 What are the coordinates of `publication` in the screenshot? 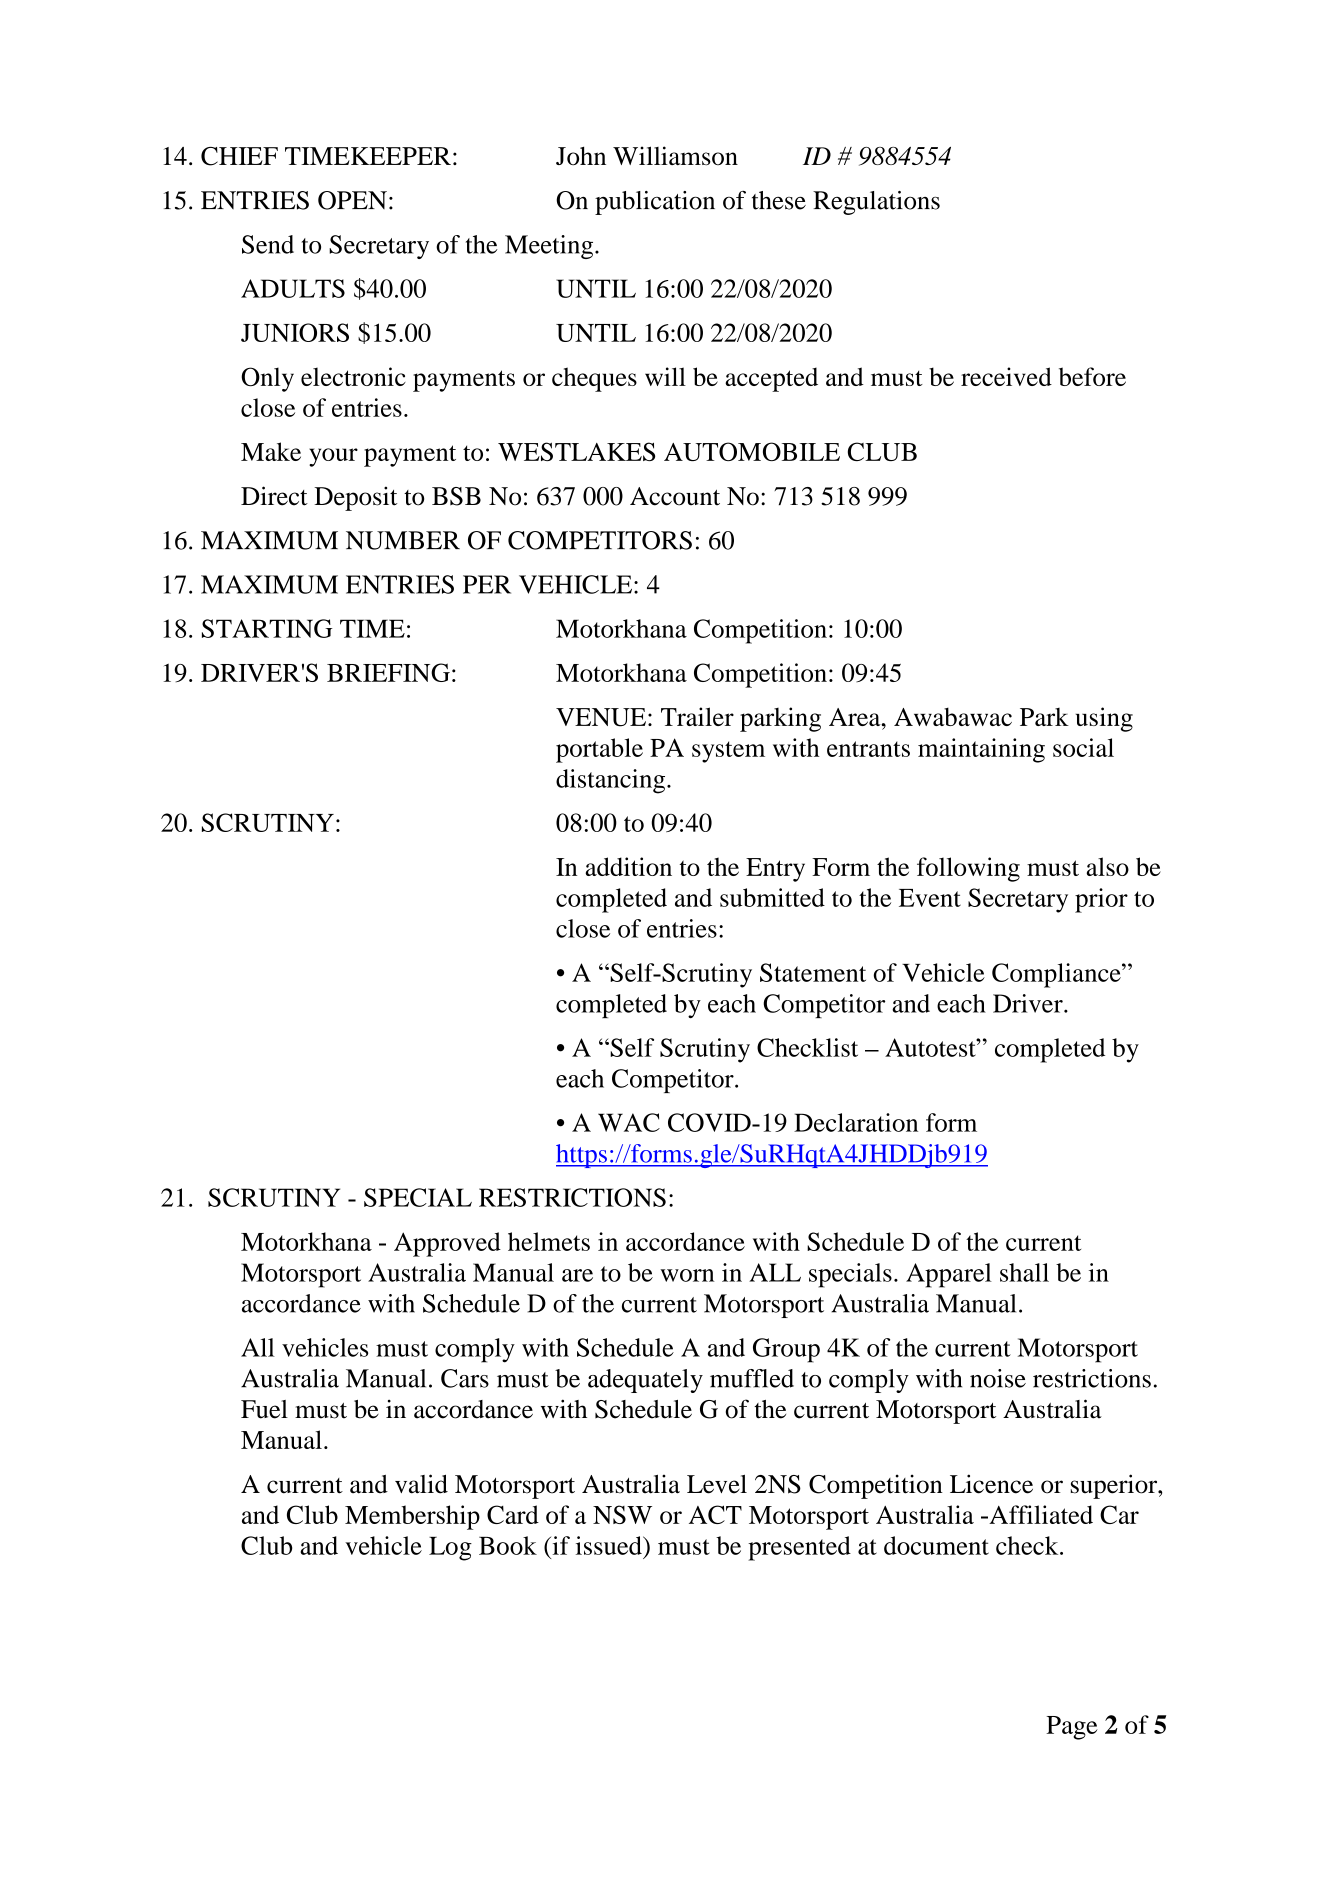 It's located at (655, 203).
